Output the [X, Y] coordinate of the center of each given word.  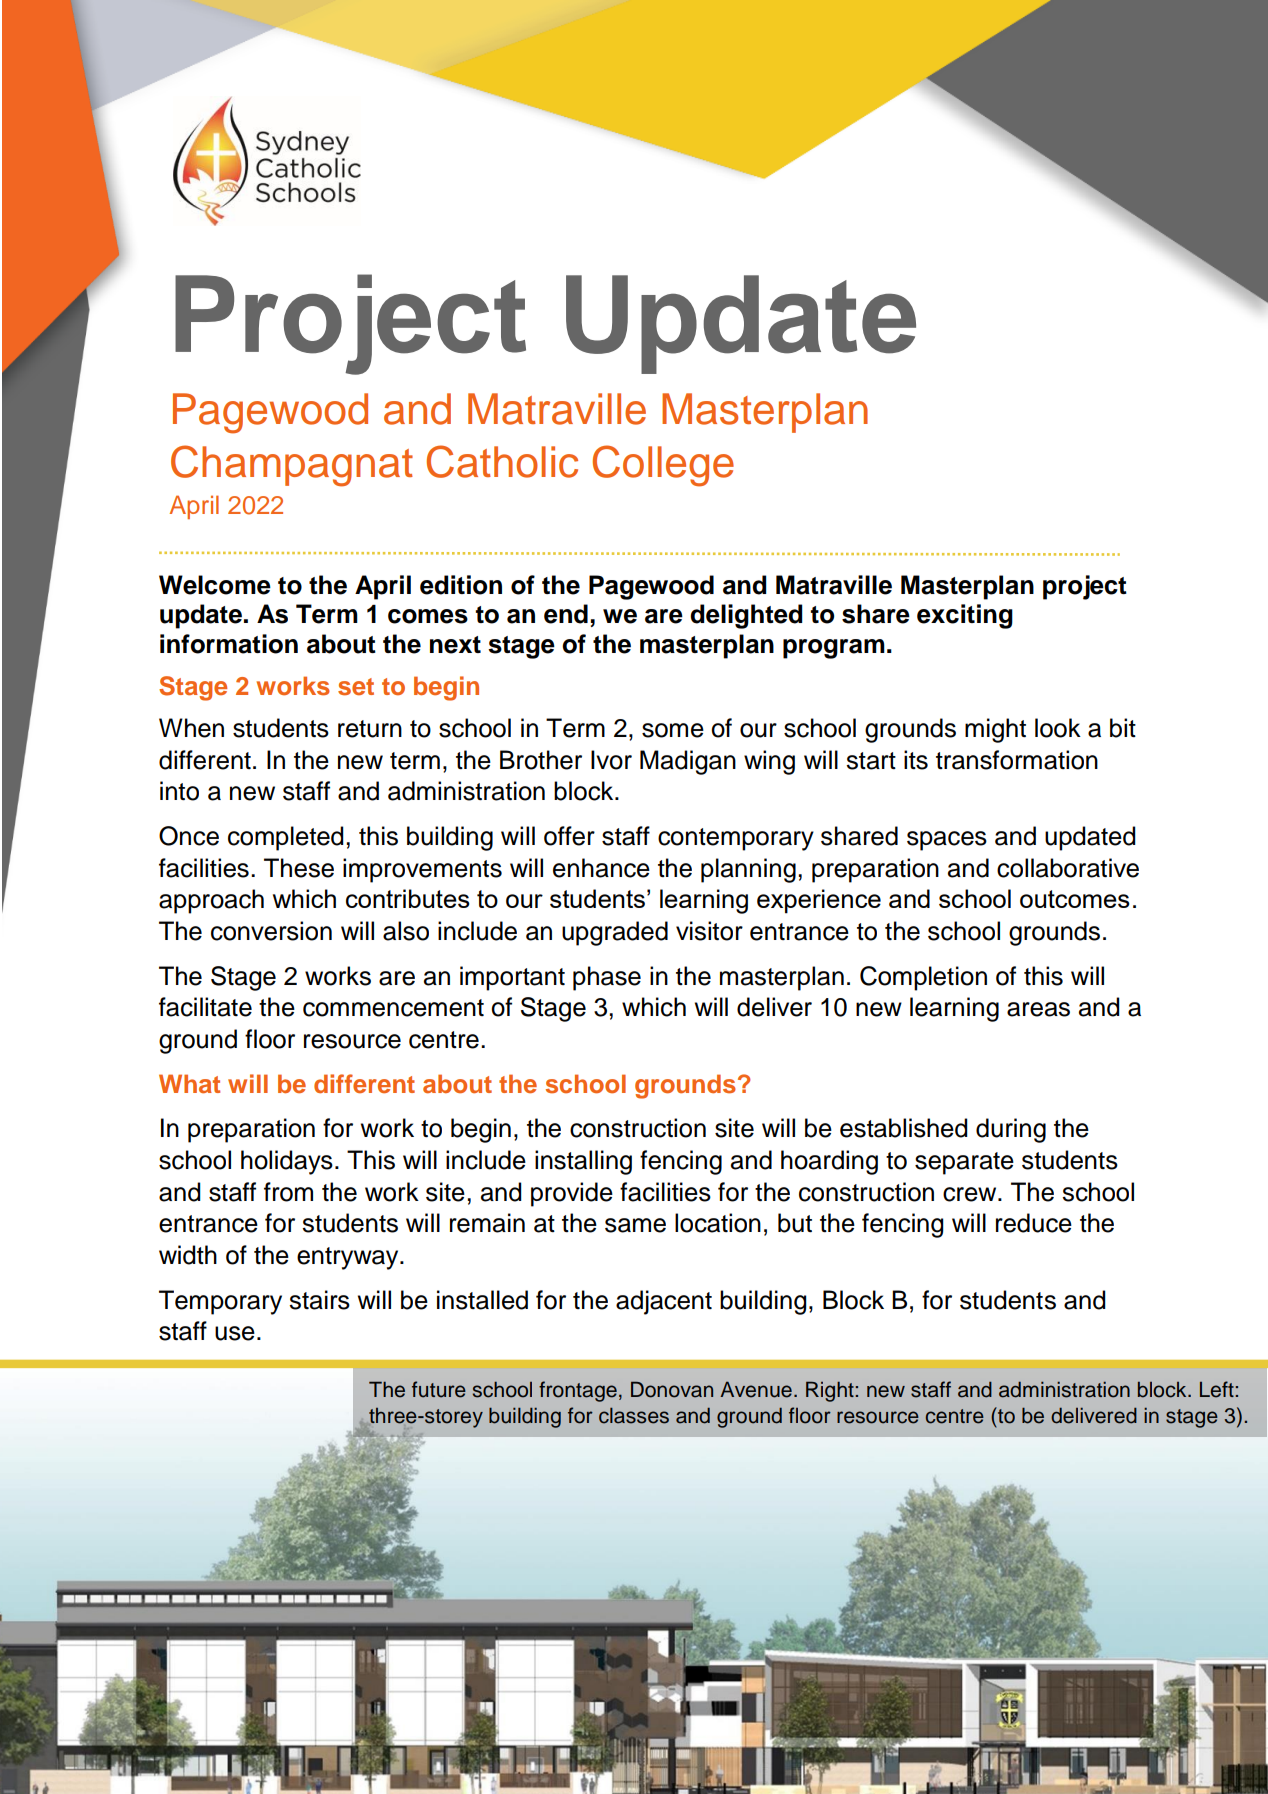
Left [1217, 1389]
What [189, 1083]
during [1011, 1130]
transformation [1017, 760]
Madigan [688, 762]
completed [286, 838]
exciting [965, 616]
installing [583, 1162]
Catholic [502, 461]
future [439, 1389]
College [663, 466]
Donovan [672, 1389]
